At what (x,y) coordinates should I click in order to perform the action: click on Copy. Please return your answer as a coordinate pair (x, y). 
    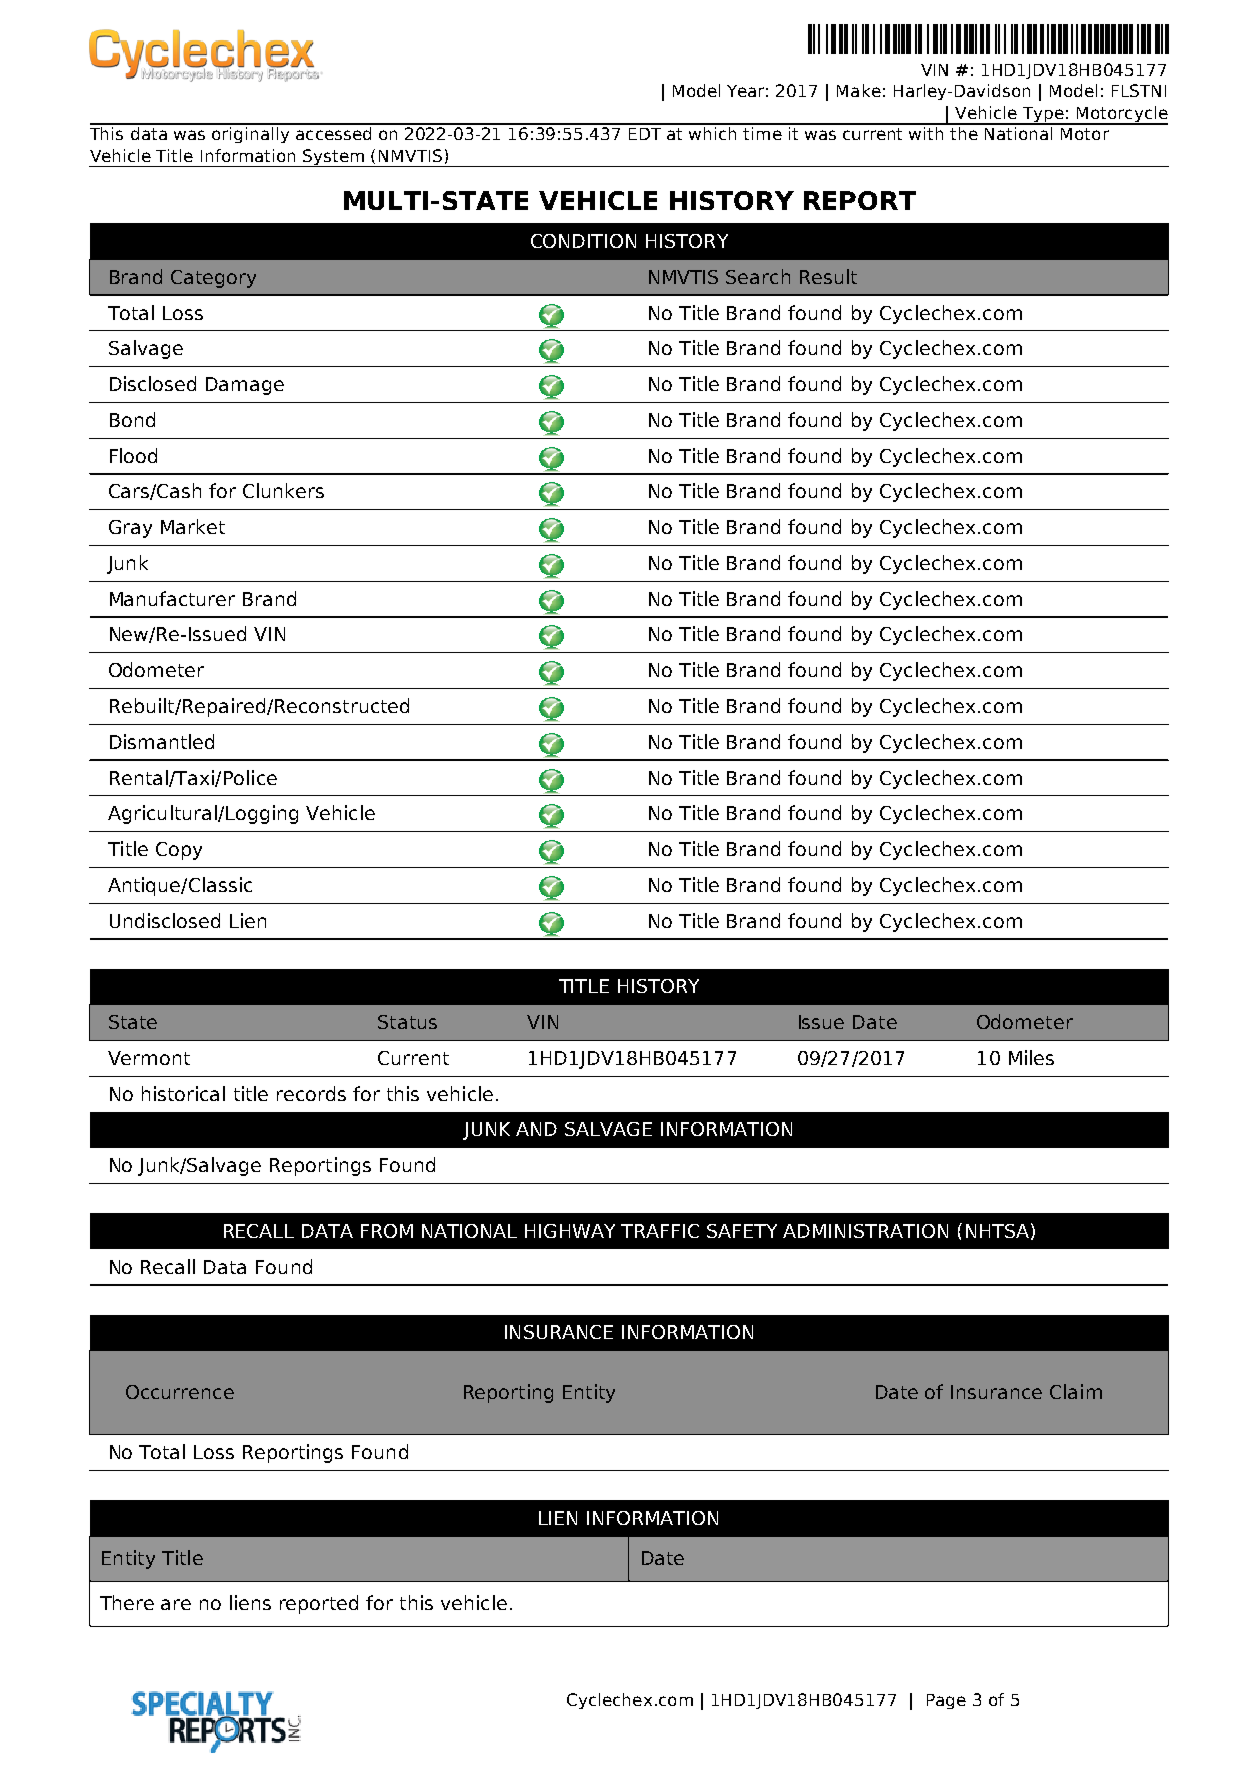
    Looking at the image, I should click on (179, 851).
